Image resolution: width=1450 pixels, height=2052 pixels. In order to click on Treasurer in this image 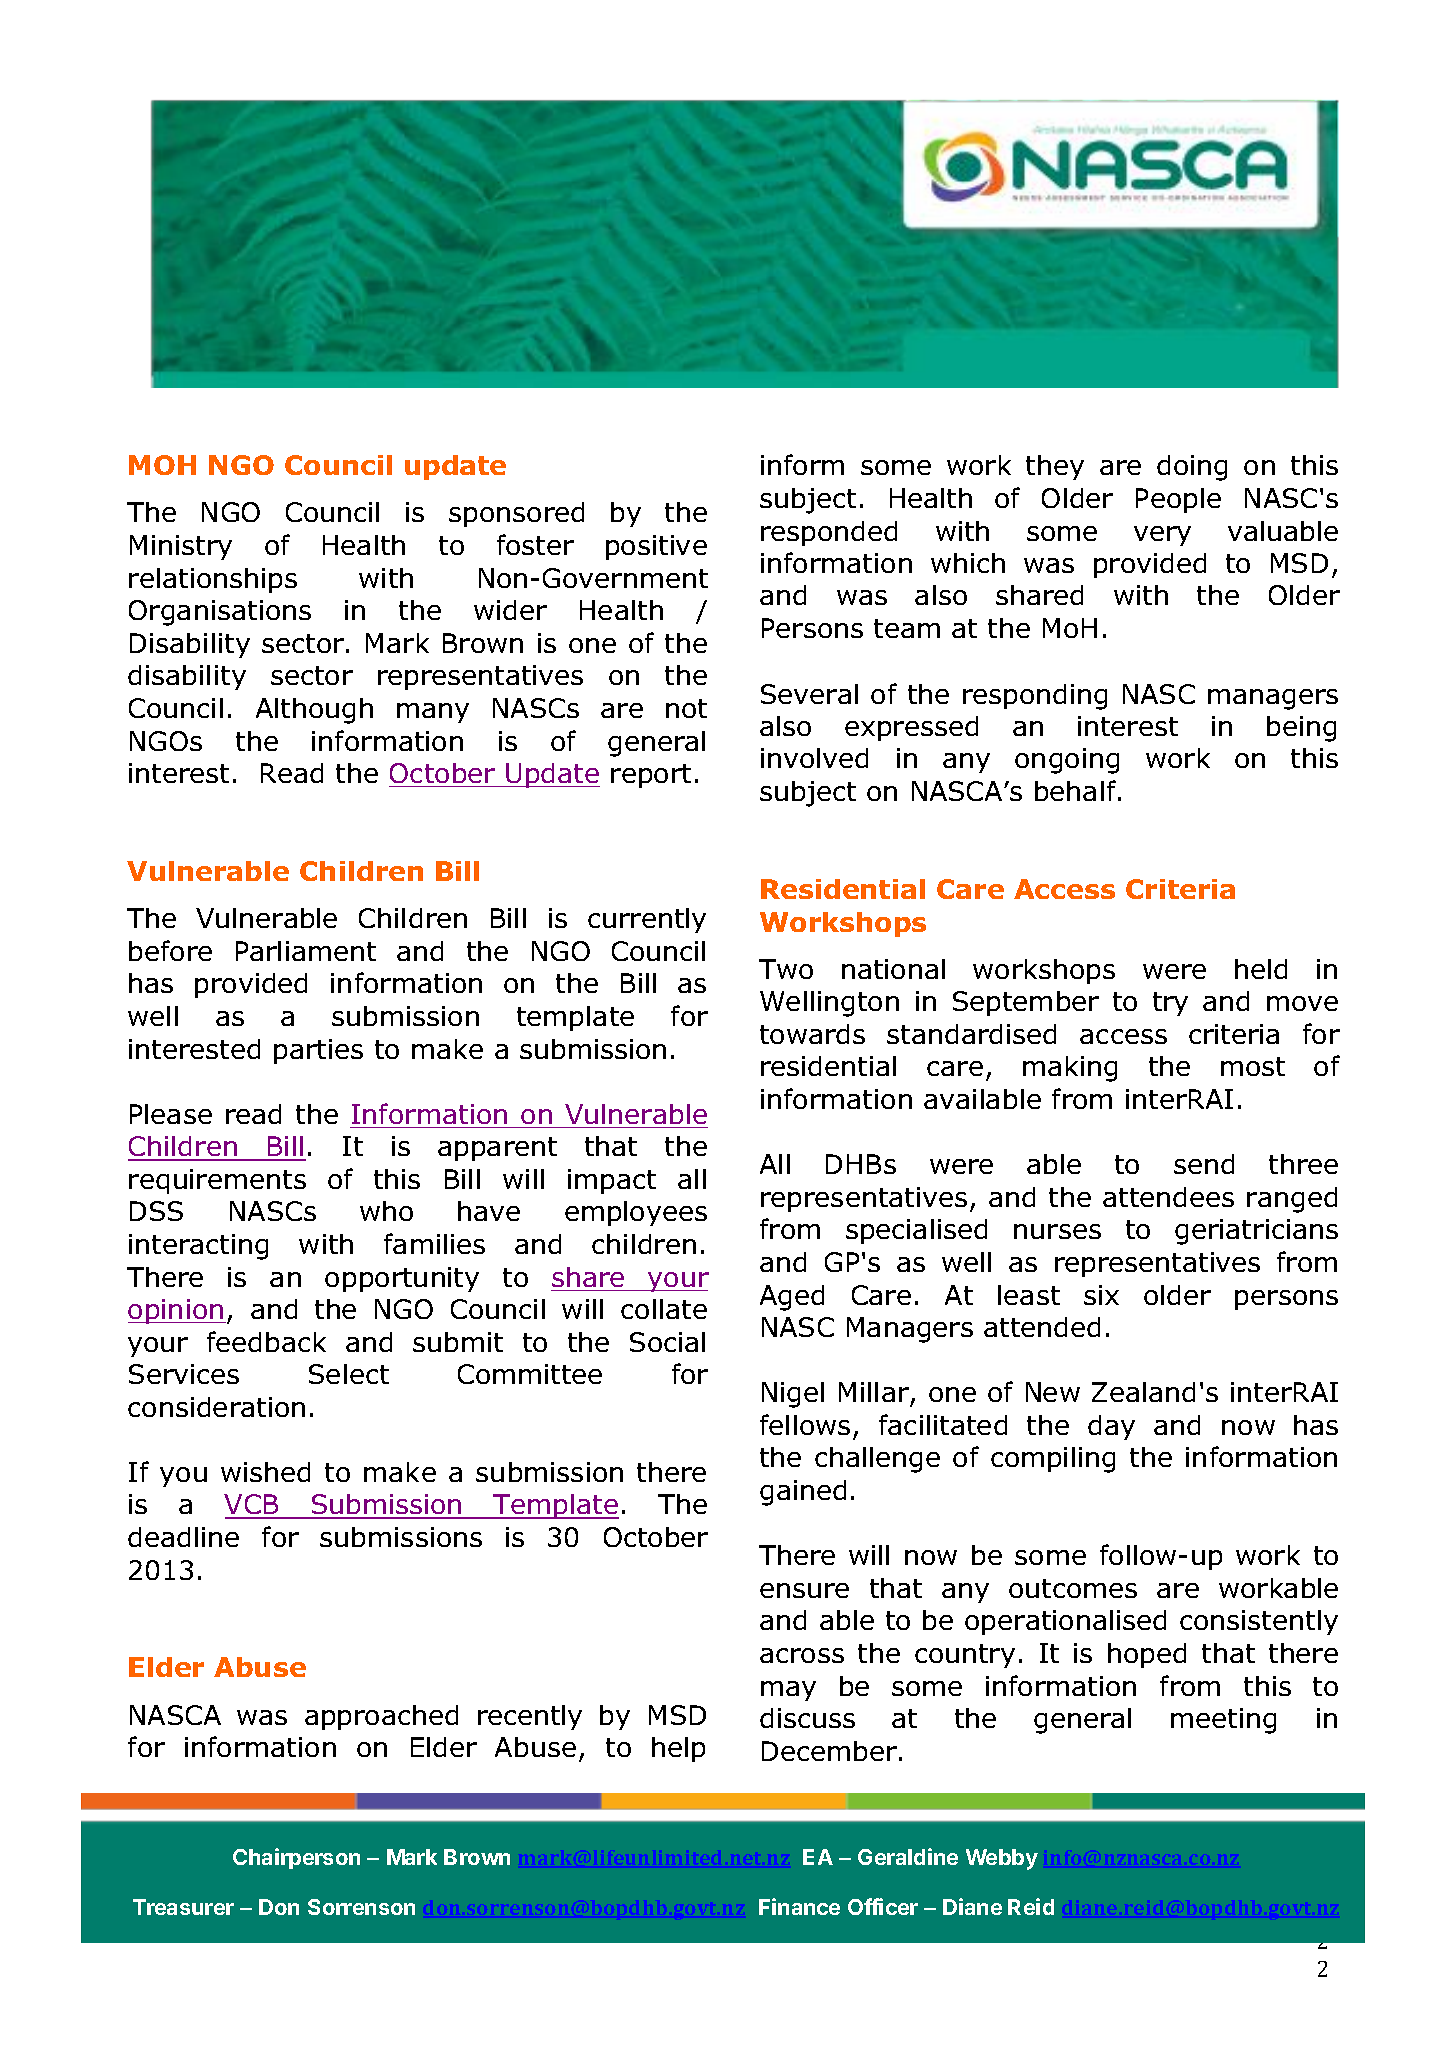, I will do `click(183, 1907)`.
